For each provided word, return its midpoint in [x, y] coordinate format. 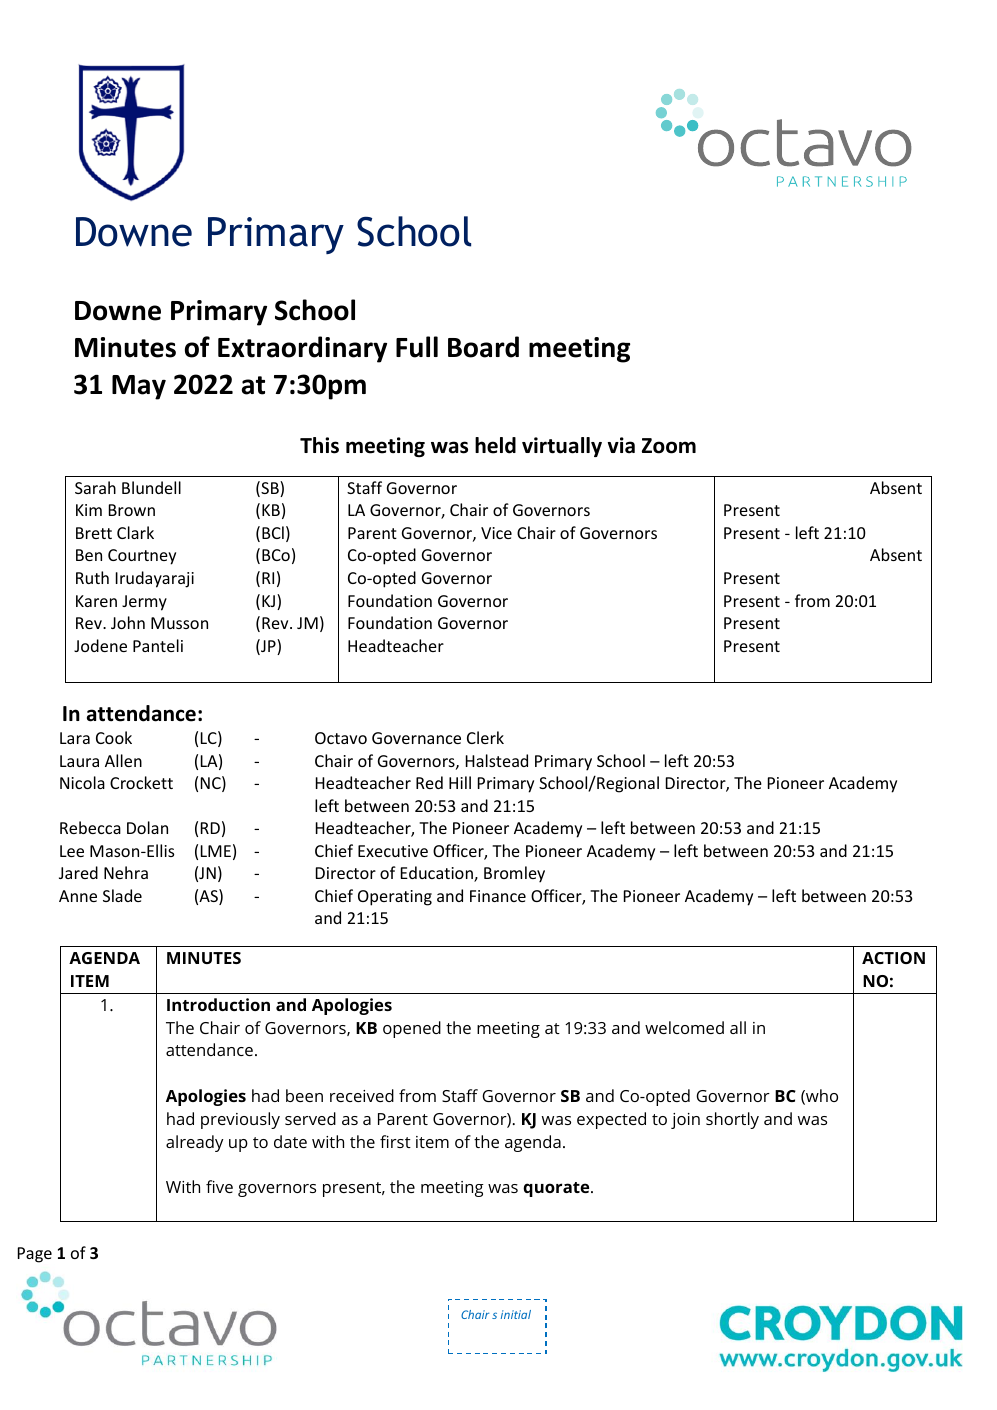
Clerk [485, 737]
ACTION [893, 958]
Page [35, 1255]
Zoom [669, 446]
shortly [732, 1120]
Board [483, 347]
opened [412, 1029]
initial [516, 1314]
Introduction [218, 1004]
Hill [460, 782]
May [139, 387]
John [128, 622]
